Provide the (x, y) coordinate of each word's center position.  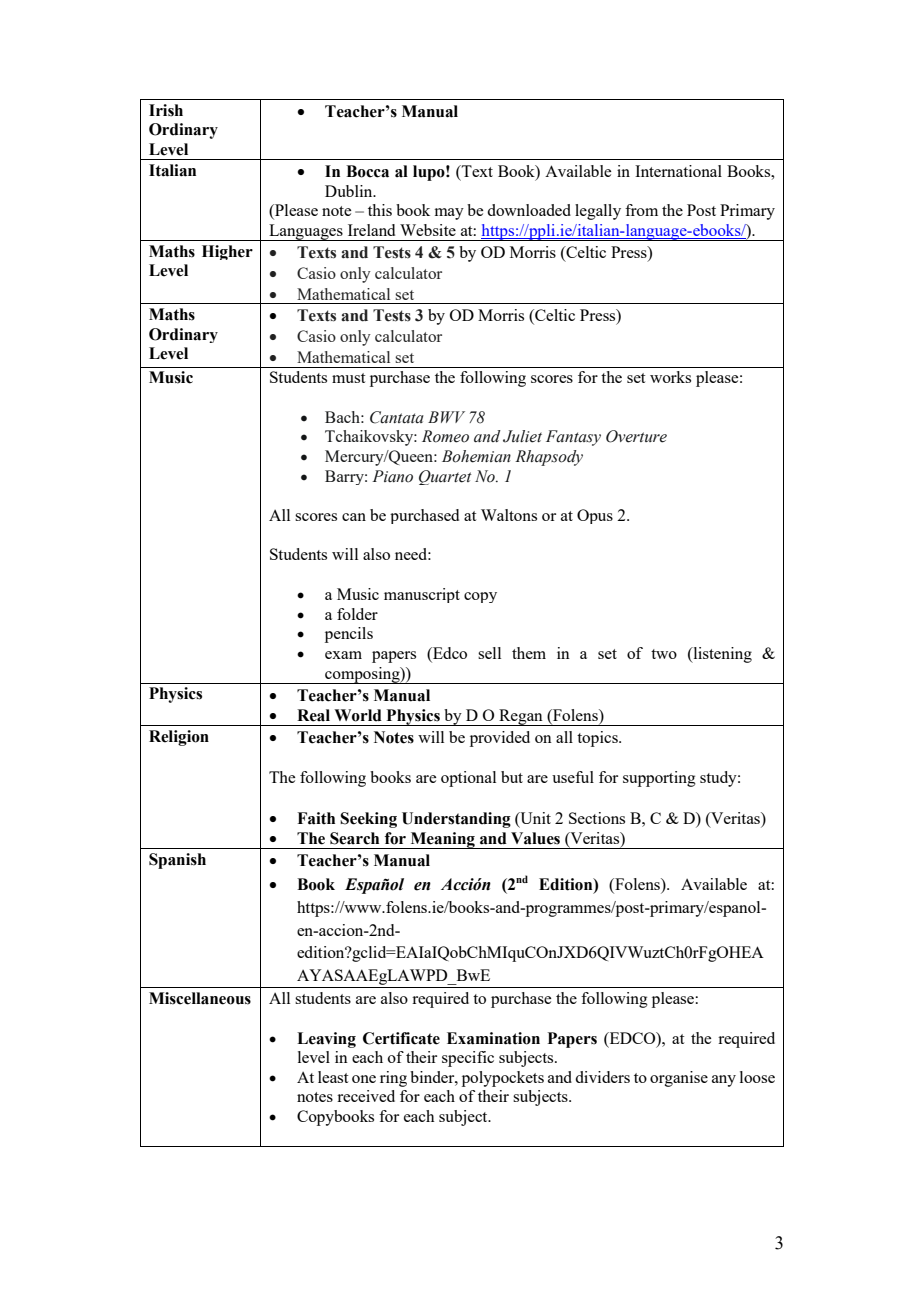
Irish (166, 110)
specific (468, 1059)
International (678, 171)
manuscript (422, 595)
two (664, 654)
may (449, 214)
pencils (349, 635)
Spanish (177, 861)
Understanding (456, 820)
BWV (446, 417)
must (348, 378)
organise (679, 1079)
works (670, 377)
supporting (659, 779)
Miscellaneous (200, 998)
